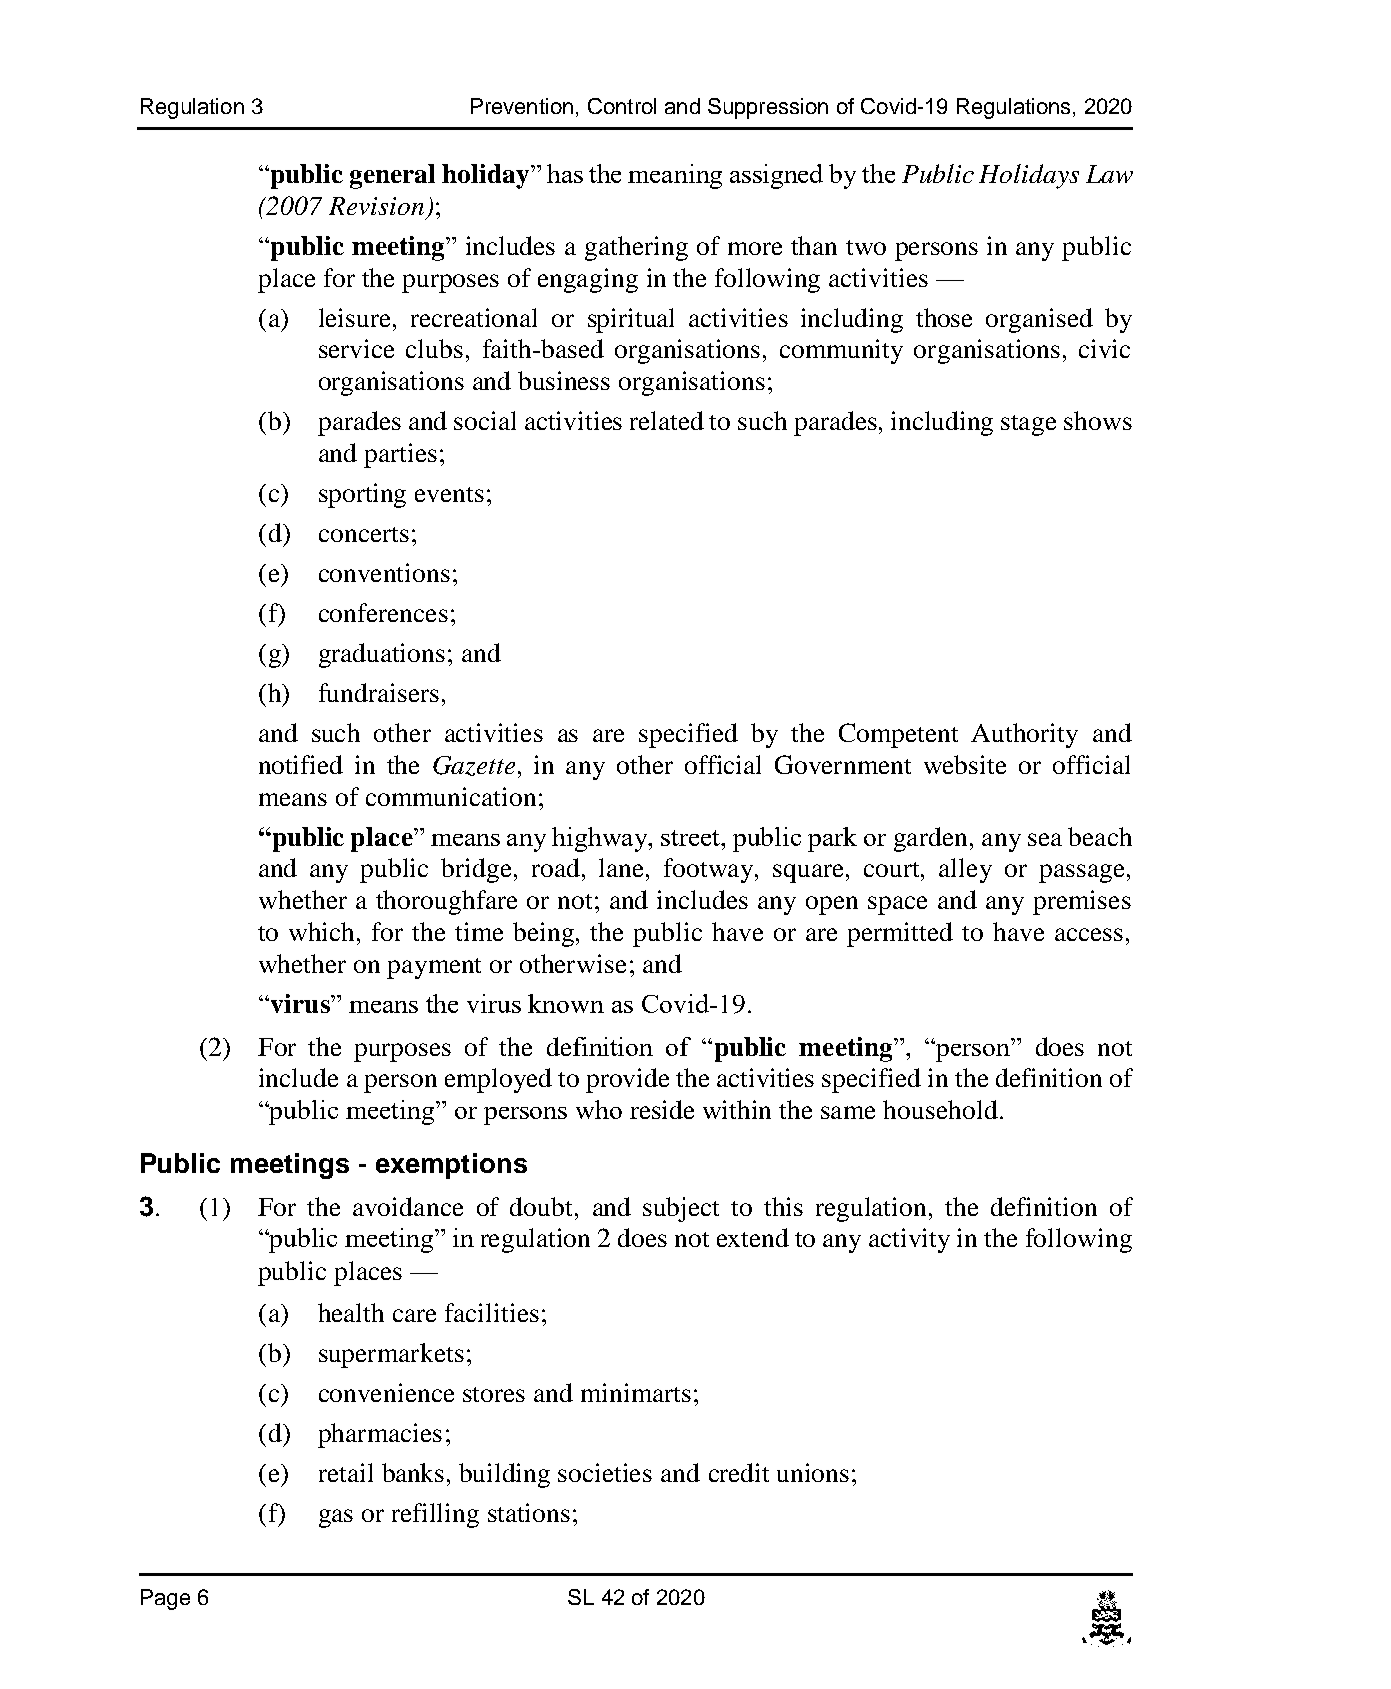 Image resolution: width=1391 pixels, height=1689 pixels. I want to click on alley, so click(965, 870).
